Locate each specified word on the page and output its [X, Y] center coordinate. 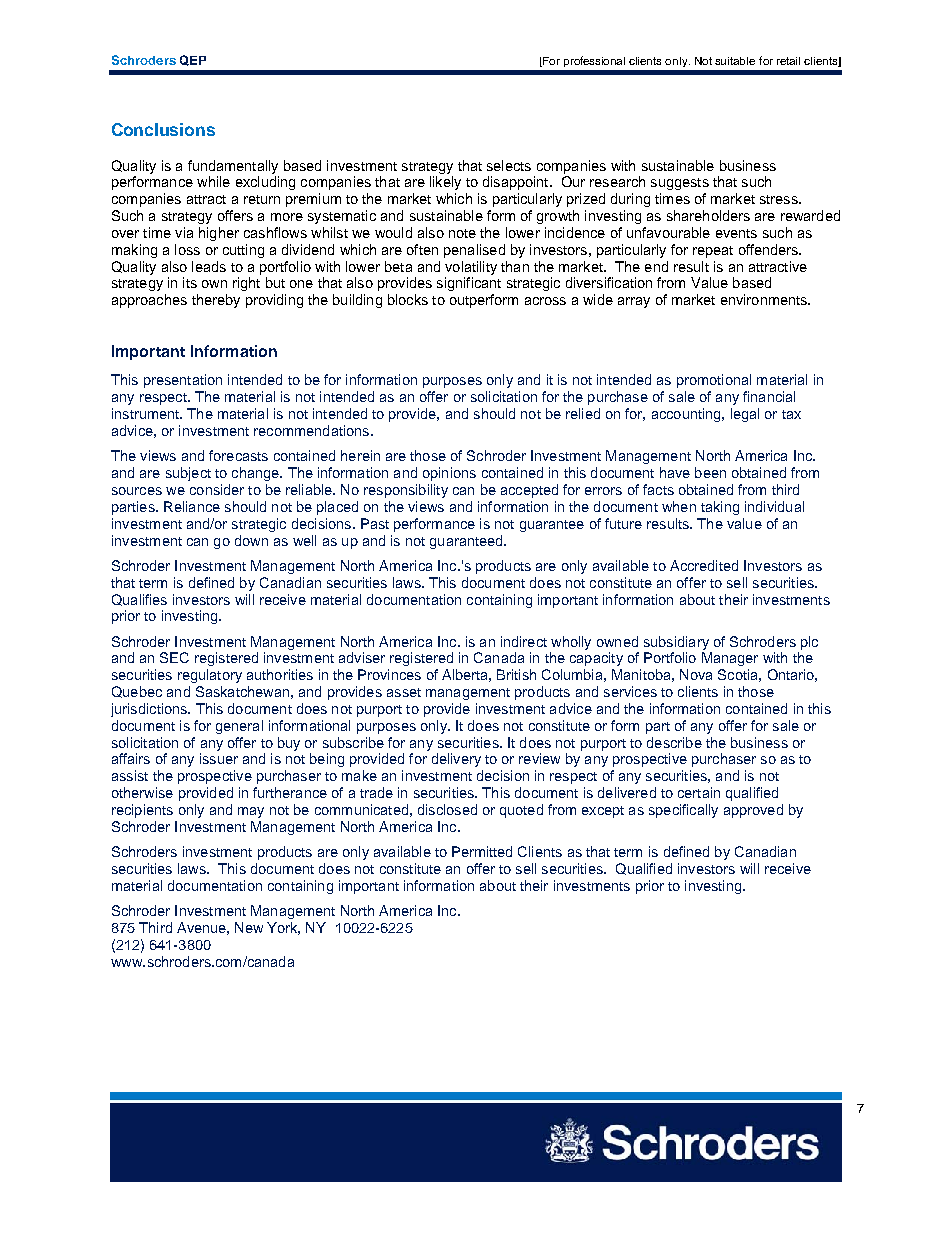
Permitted [482, 851]
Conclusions [163, 129]
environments [765, 299]
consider [217, 489]
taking [720, 508]
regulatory [210, 676]
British [516, 674]
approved [753, 811]
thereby [216, 301]
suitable [735, 61]
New [249, 927]
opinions [449, 474]
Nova [696, 674]
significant [469, 284]
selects [509, 165]
